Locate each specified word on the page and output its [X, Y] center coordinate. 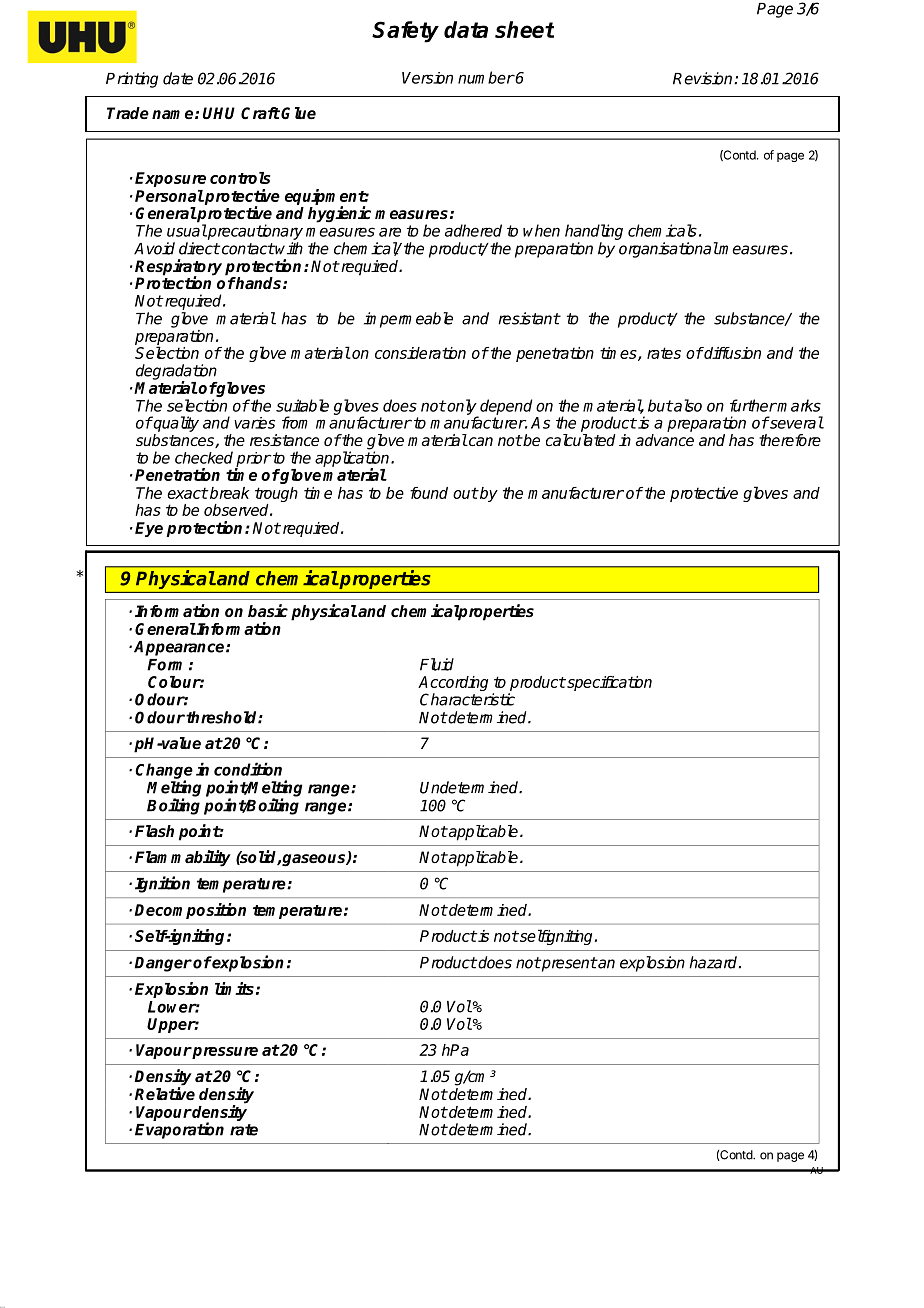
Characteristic [467, 699]
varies [254, 423]
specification [608, 683]
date [178, 78]
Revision [704, 78]
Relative [165, 1093]
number [486, 77]
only [462, 408]
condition [248, 769]
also [687, 405]
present [568, 964]
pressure [224, 1053]
